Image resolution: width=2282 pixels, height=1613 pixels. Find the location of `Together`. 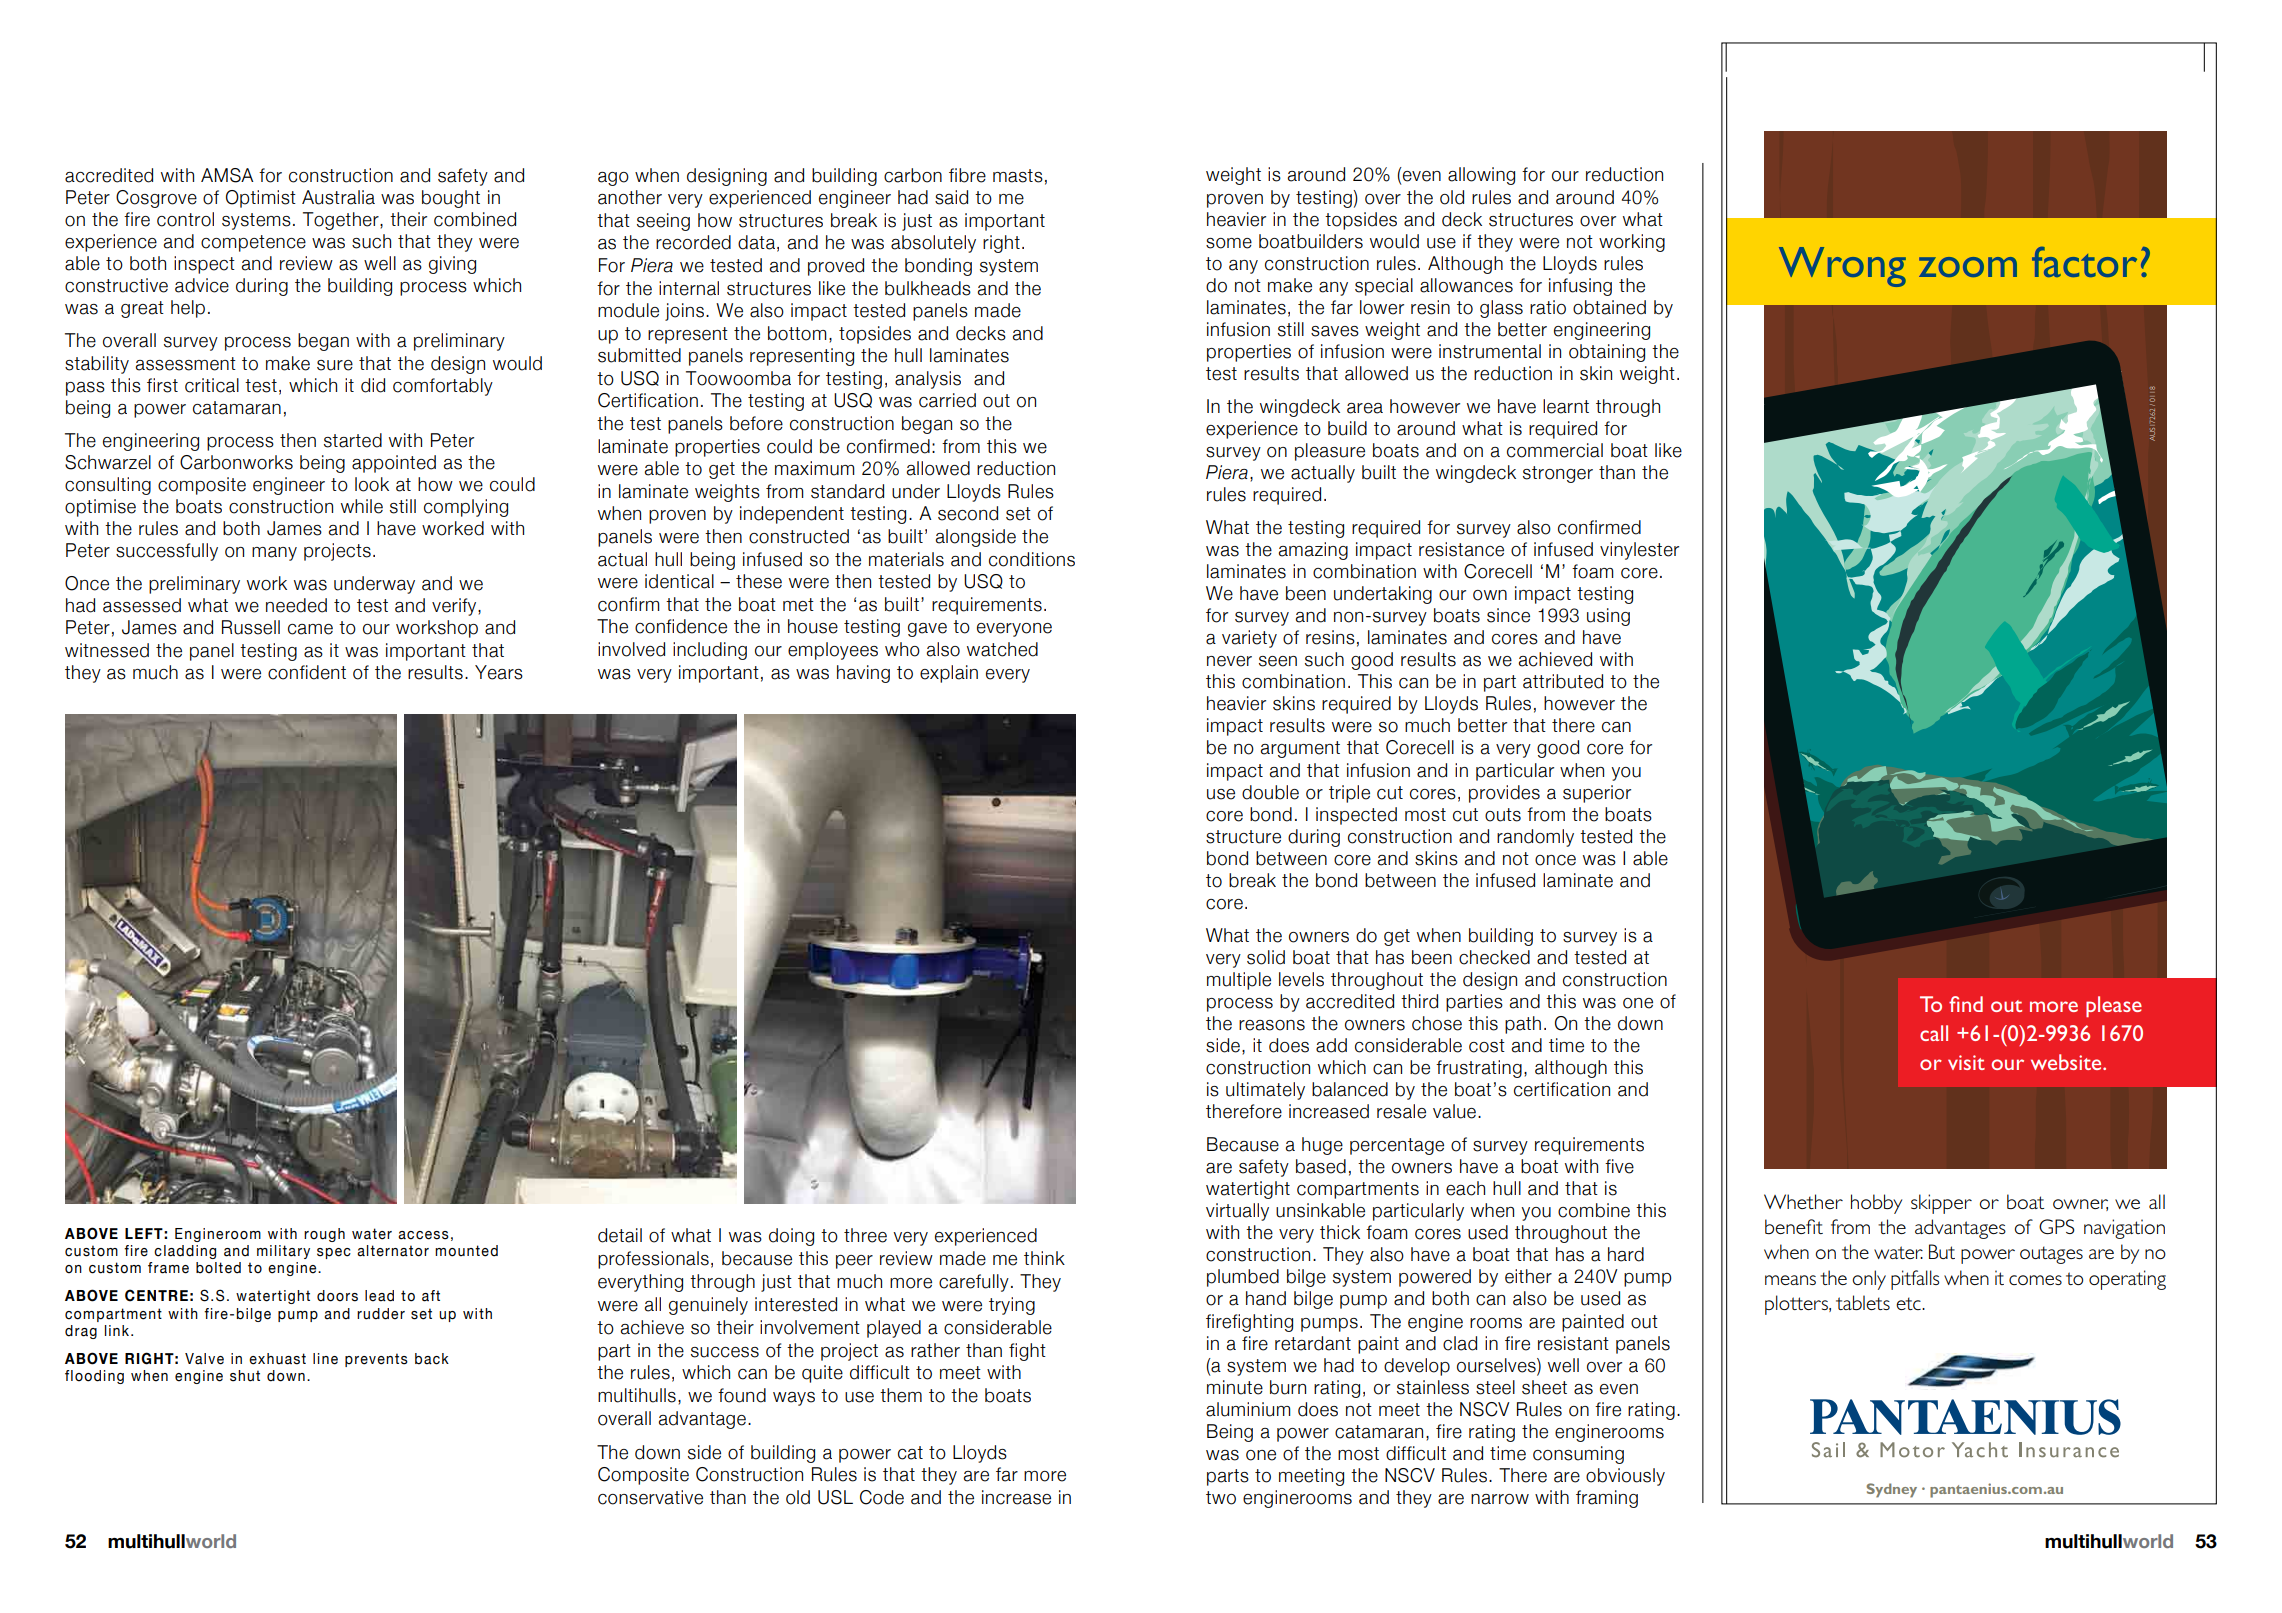

Together is located at coordinates (342, 221).
